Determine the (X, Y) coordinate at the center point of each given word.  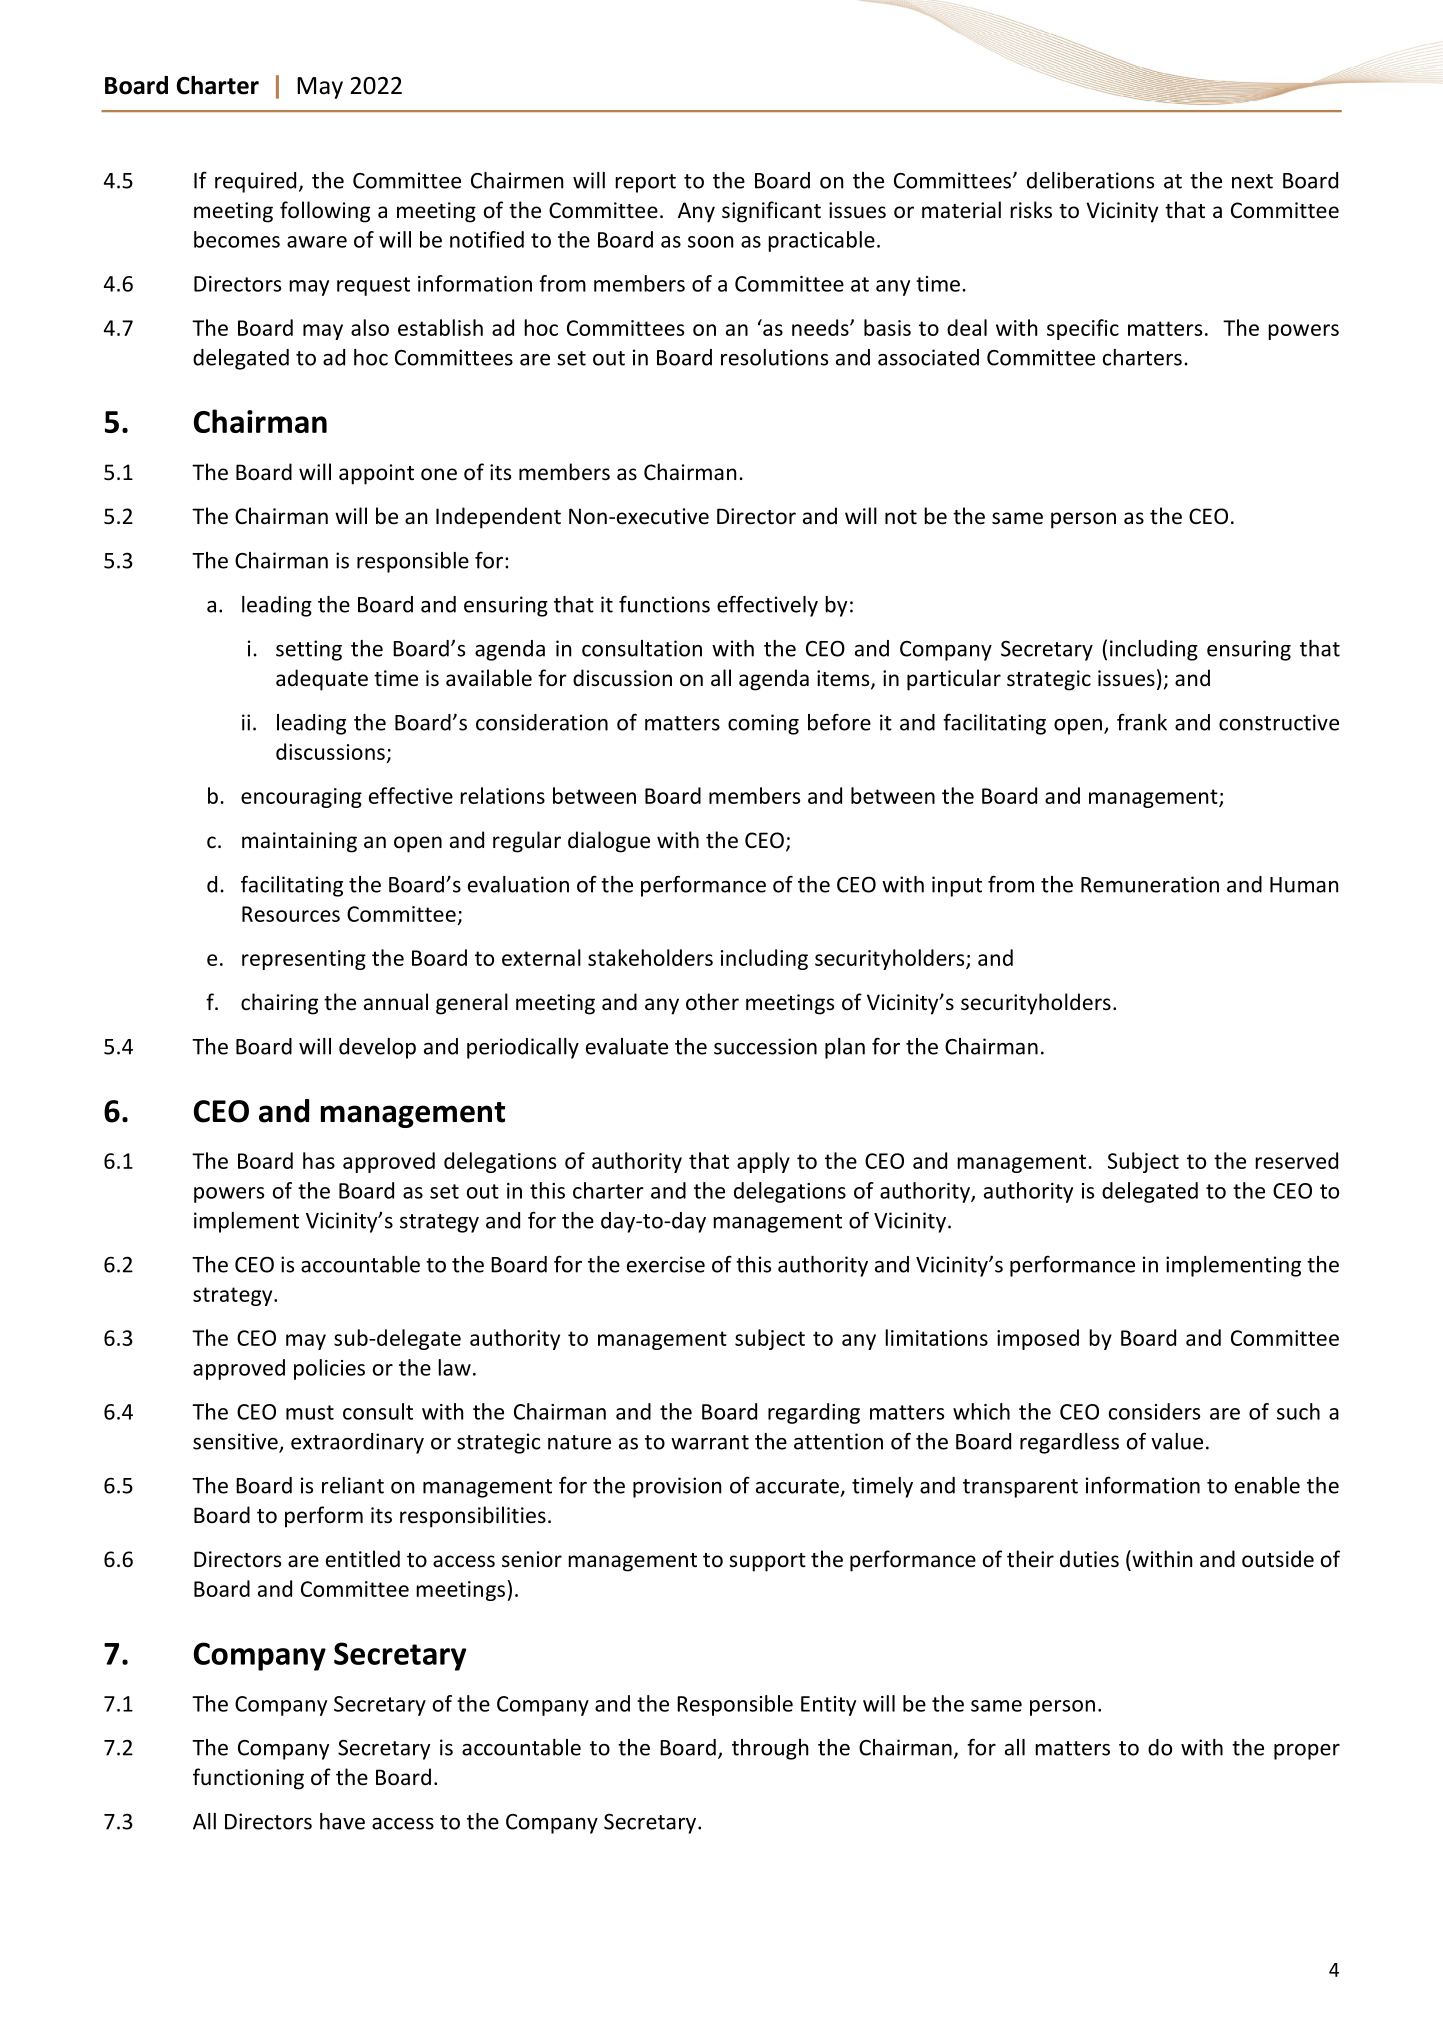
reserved (1296, 1160)
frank (1142, 722)
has (319, 1160)
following (325, 212)
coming (763, 724)
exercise (666, 1264)
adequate (322, 680)
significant (771, 212)
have (342, 1821)
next (1252, 181)
